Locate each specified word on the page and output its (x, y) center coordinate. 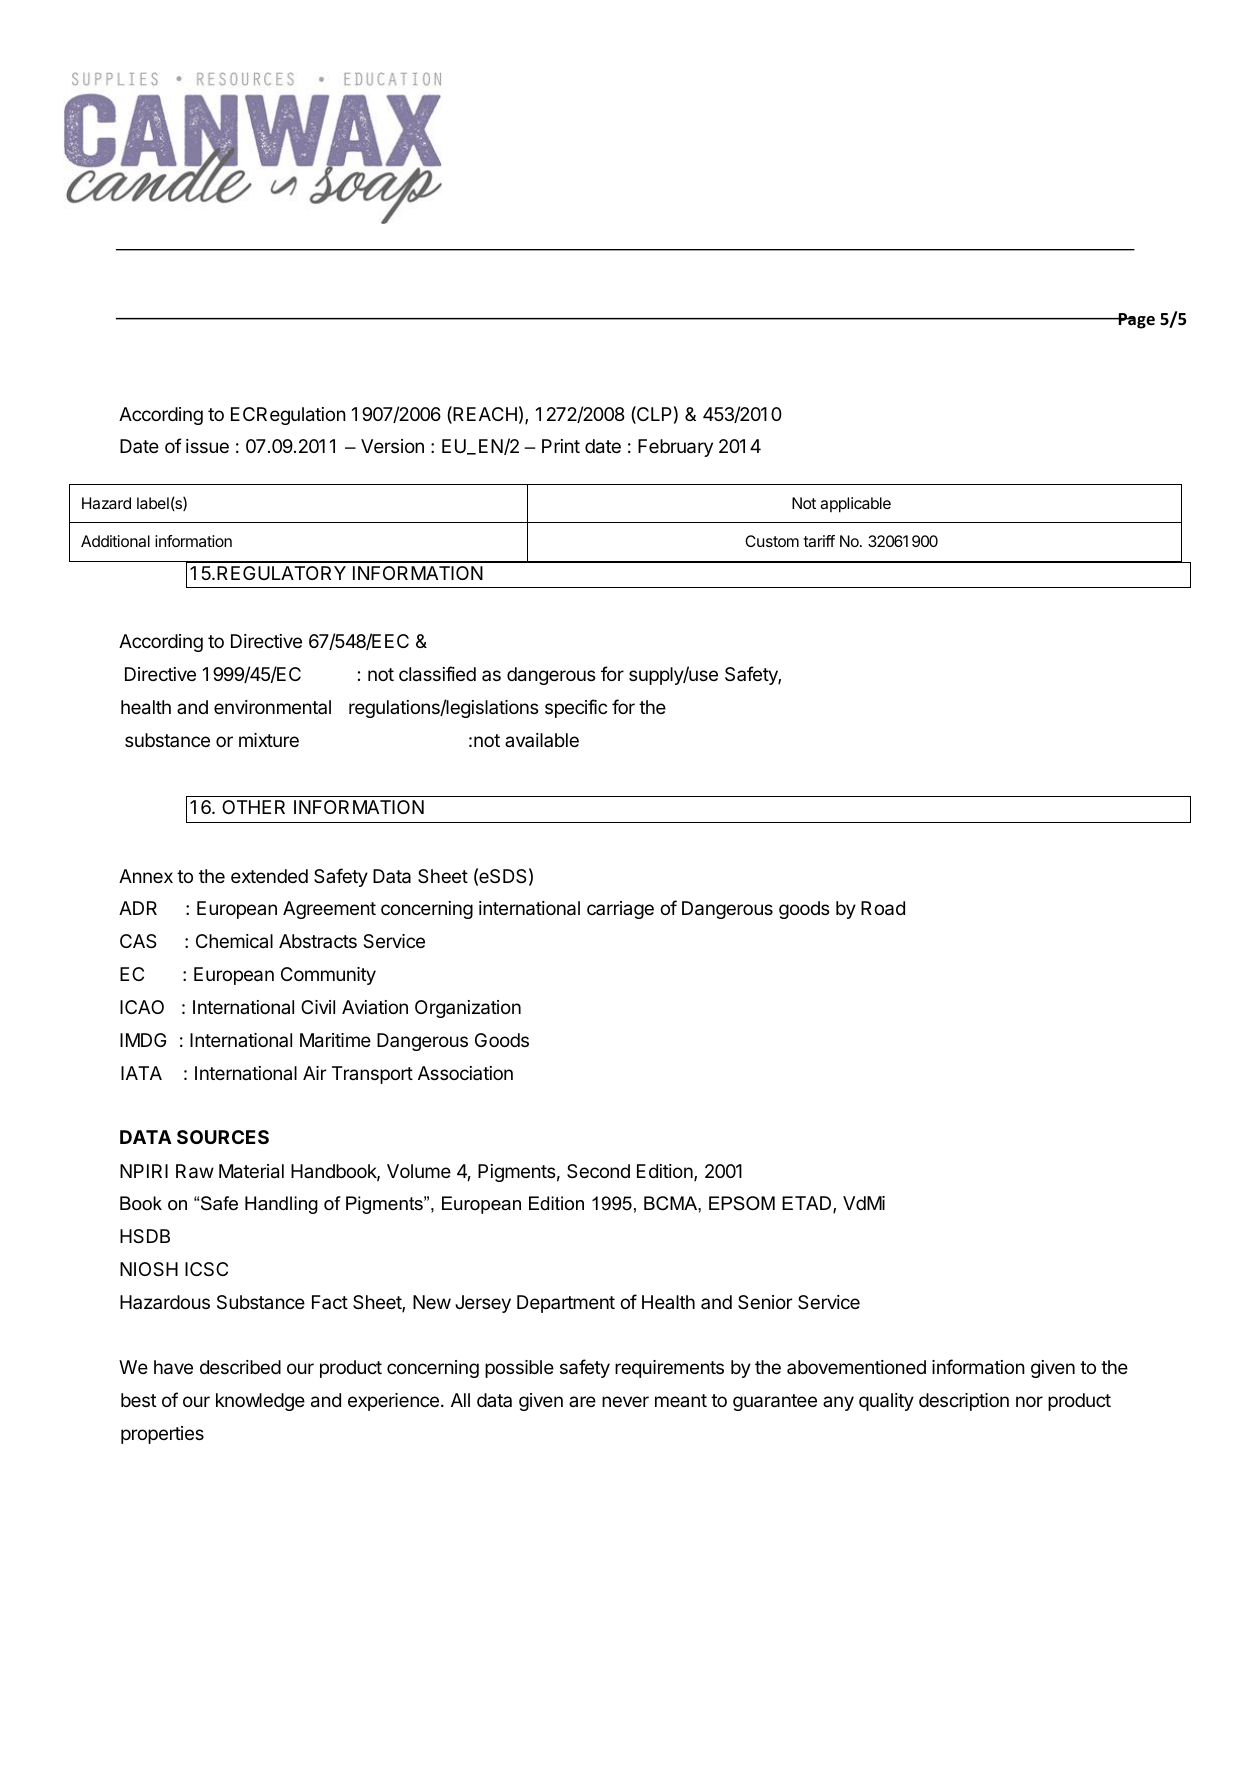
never (625, 1401)
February (675, 448)
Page (1136, 321)
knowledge (260, 1402)
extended (269, 876)
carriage (620, 910)
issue (207, 446)
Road (883, 908)
